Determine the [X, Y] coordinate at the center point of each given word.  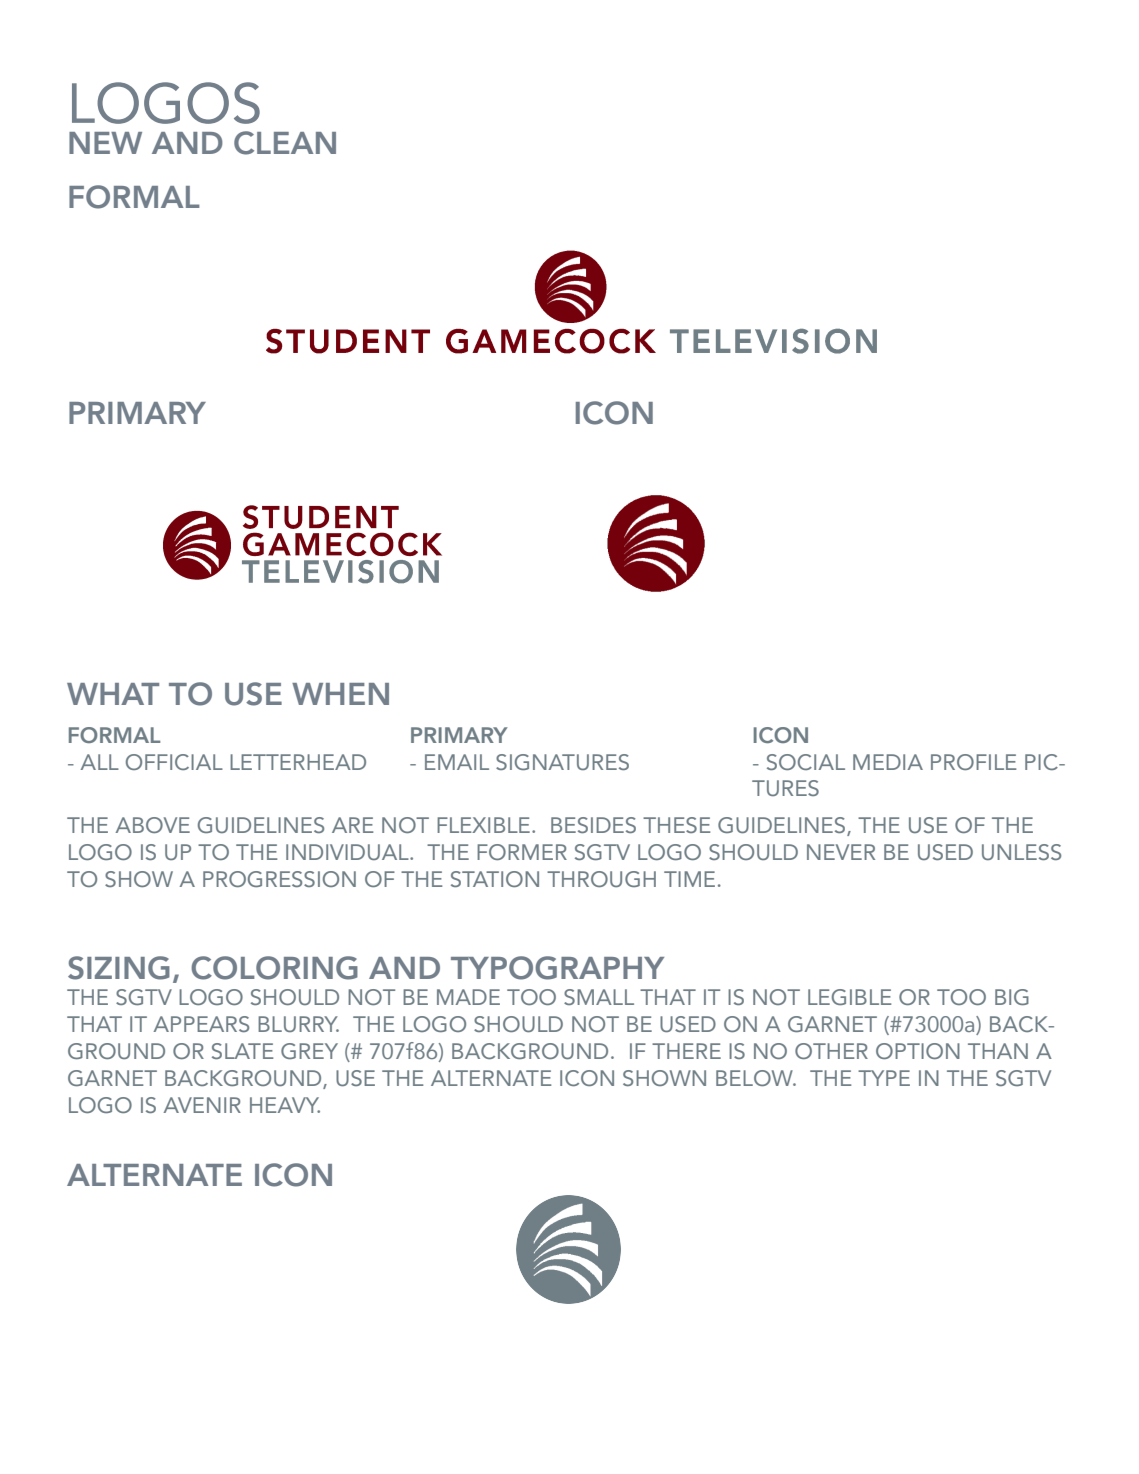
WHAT [113, 694]
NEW [105, 143]
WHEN [340, 694]
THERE [686, 1051]
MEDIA [888, 762]
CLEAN [285, 143]
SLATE [243, 1051]
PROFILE [974, 762]
